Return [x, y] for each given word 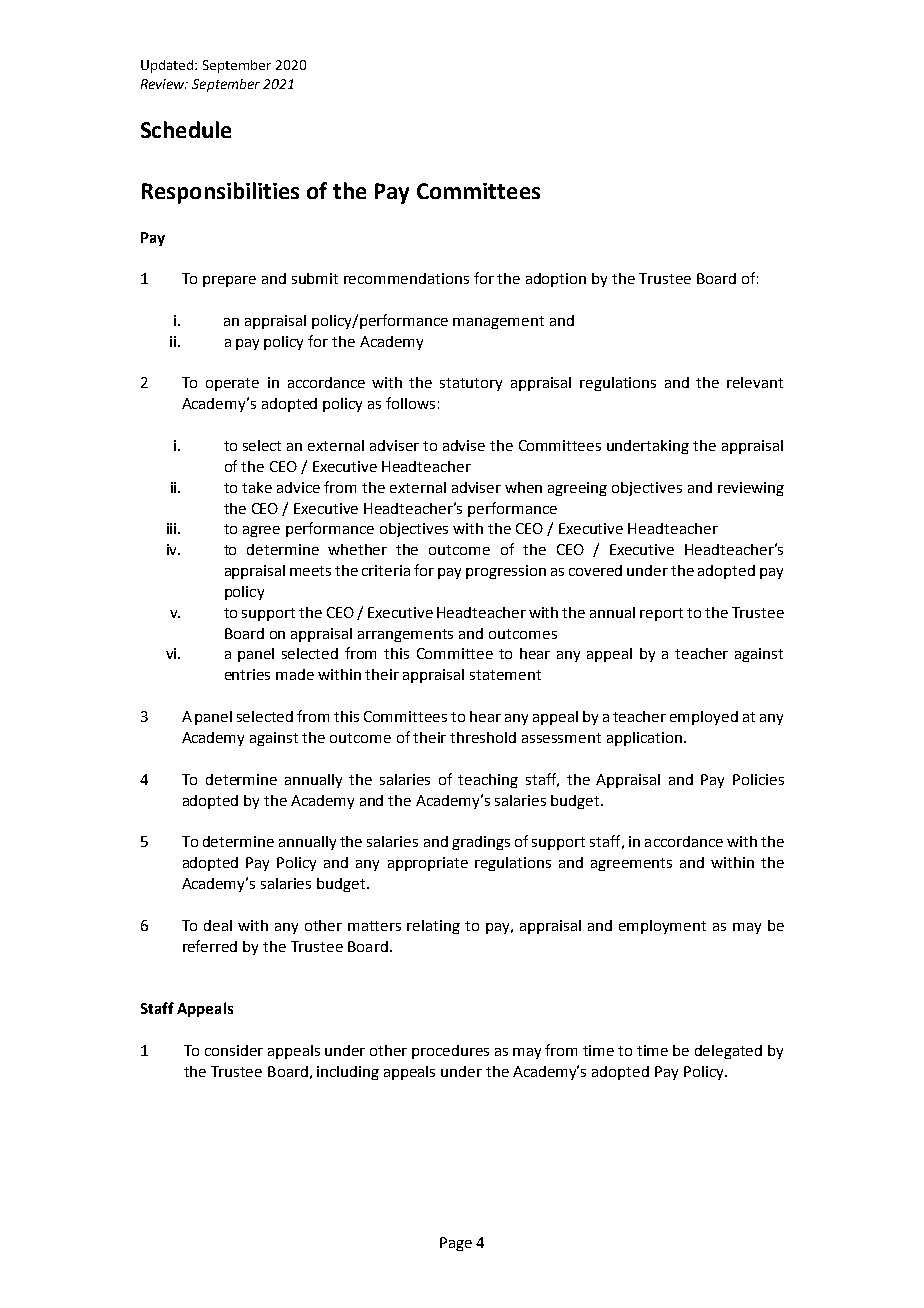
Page [456, 1244]
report [661, 614]
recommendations [406, 278]
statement [505, 675]
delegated [728, 1052]
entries [247, 674]
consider [234, 1050]
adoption [556, 280]
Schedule [186, 129]
